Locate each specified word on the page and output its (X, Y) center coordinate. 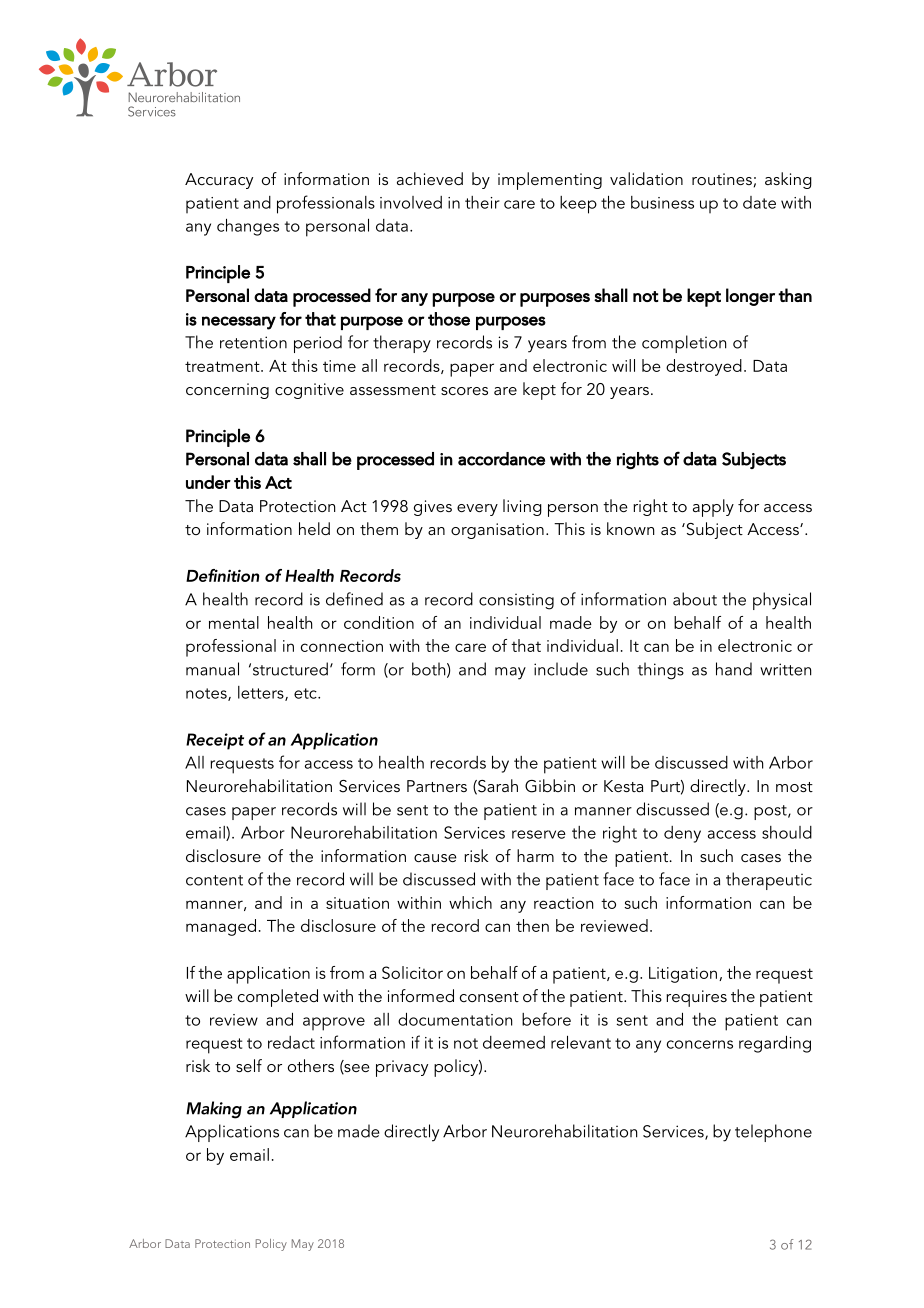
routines (722, 179)
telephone (773, 1133)
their (482, 202)
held (314, 528)
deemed (514, 1042)
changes (248, 227)
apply (713, 508)
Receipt (215, 741)
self (249, 1065)
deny (682, 834)
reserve (539, 834)
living (522, 507)
